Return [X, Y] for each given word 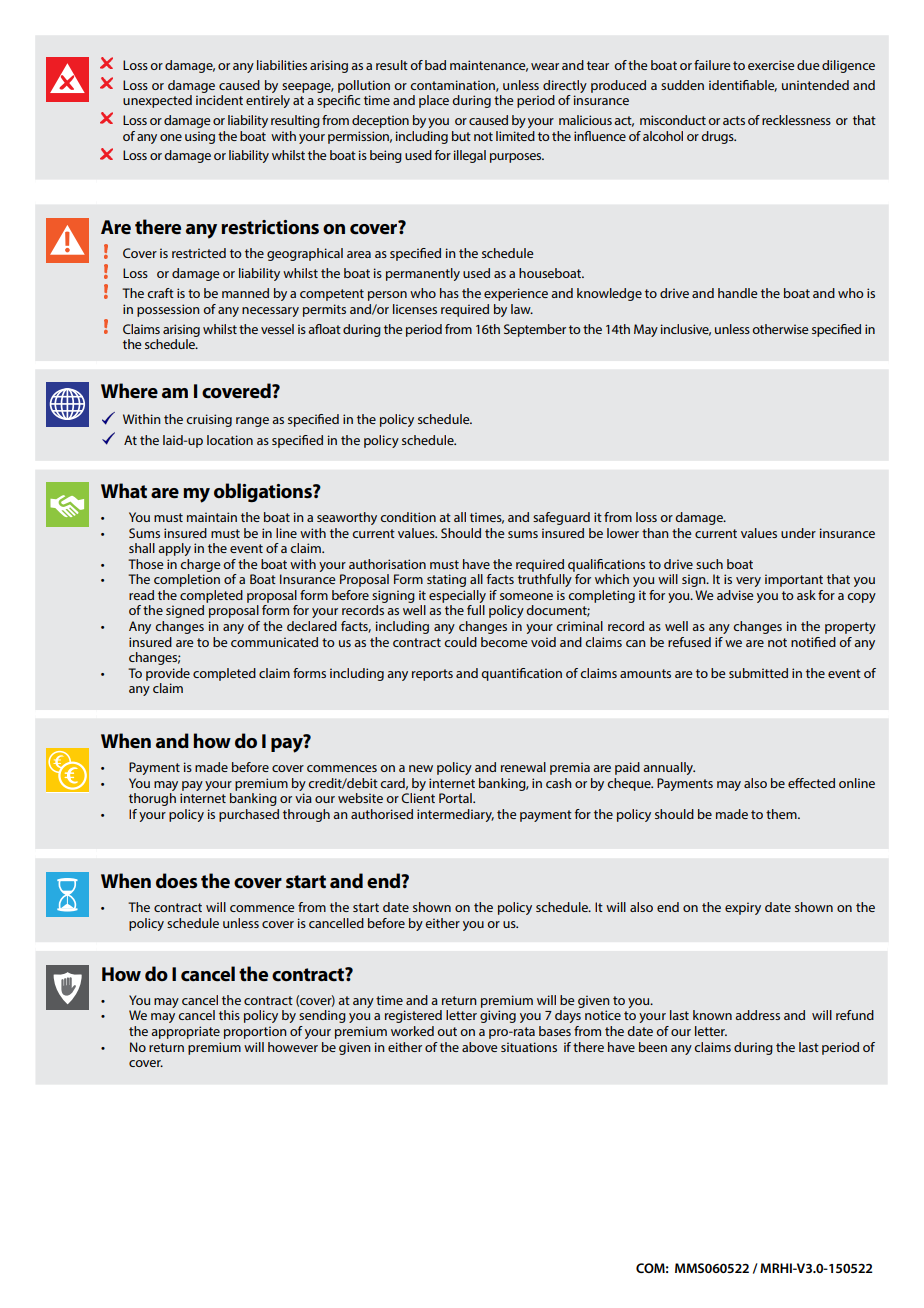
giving [498, 1016]
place [434, 101]
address [757, 1015]
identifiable [743, 86]
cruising [209, 420]
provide [168, 674]
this [229, 1015]
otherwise [780, 329]
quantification [521, 674]
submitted [758, 673]
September [535, 330]
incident [219, 100]
